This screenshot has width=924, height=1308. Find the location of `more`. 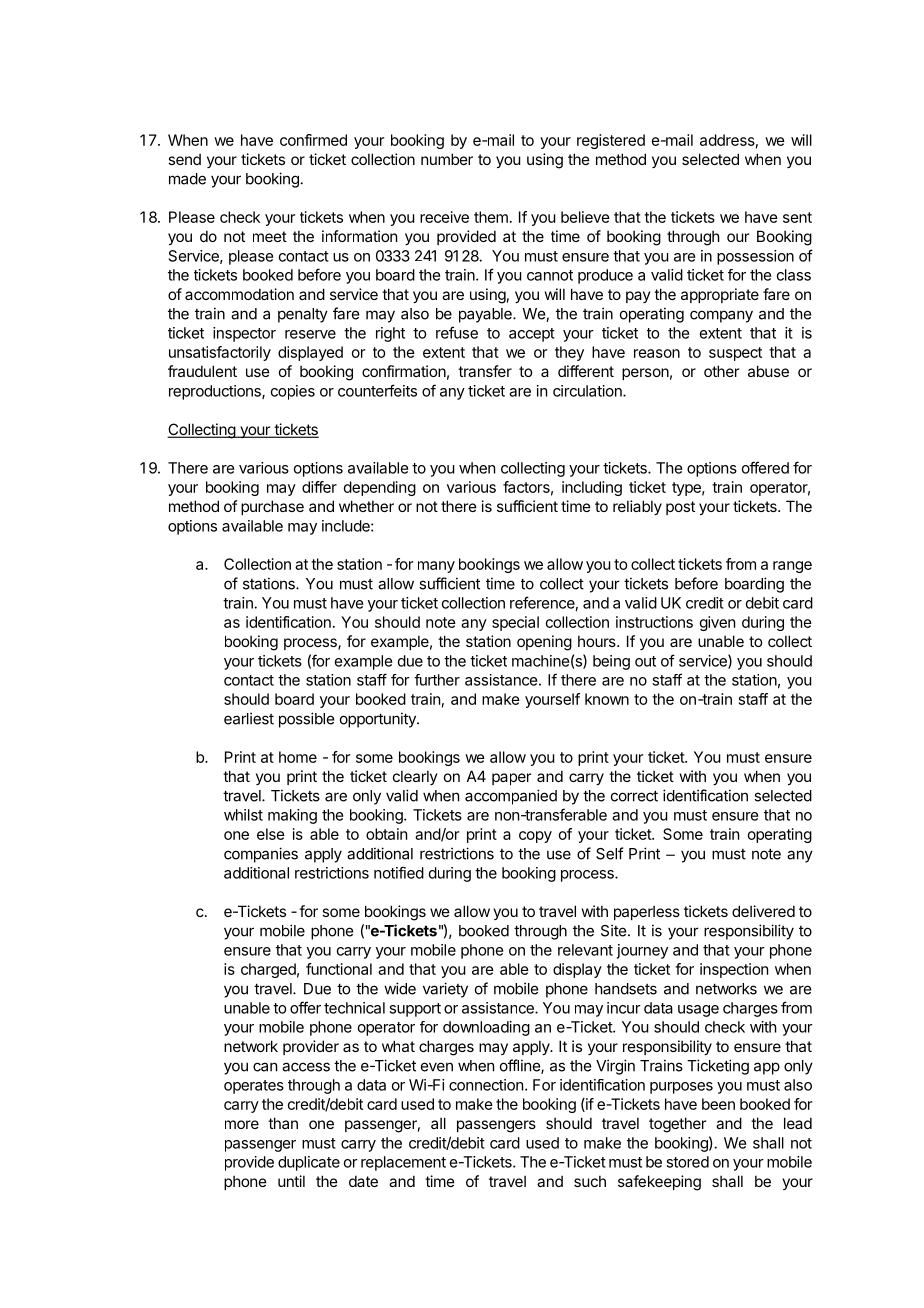

more is located at coordinates (242, 1124).
